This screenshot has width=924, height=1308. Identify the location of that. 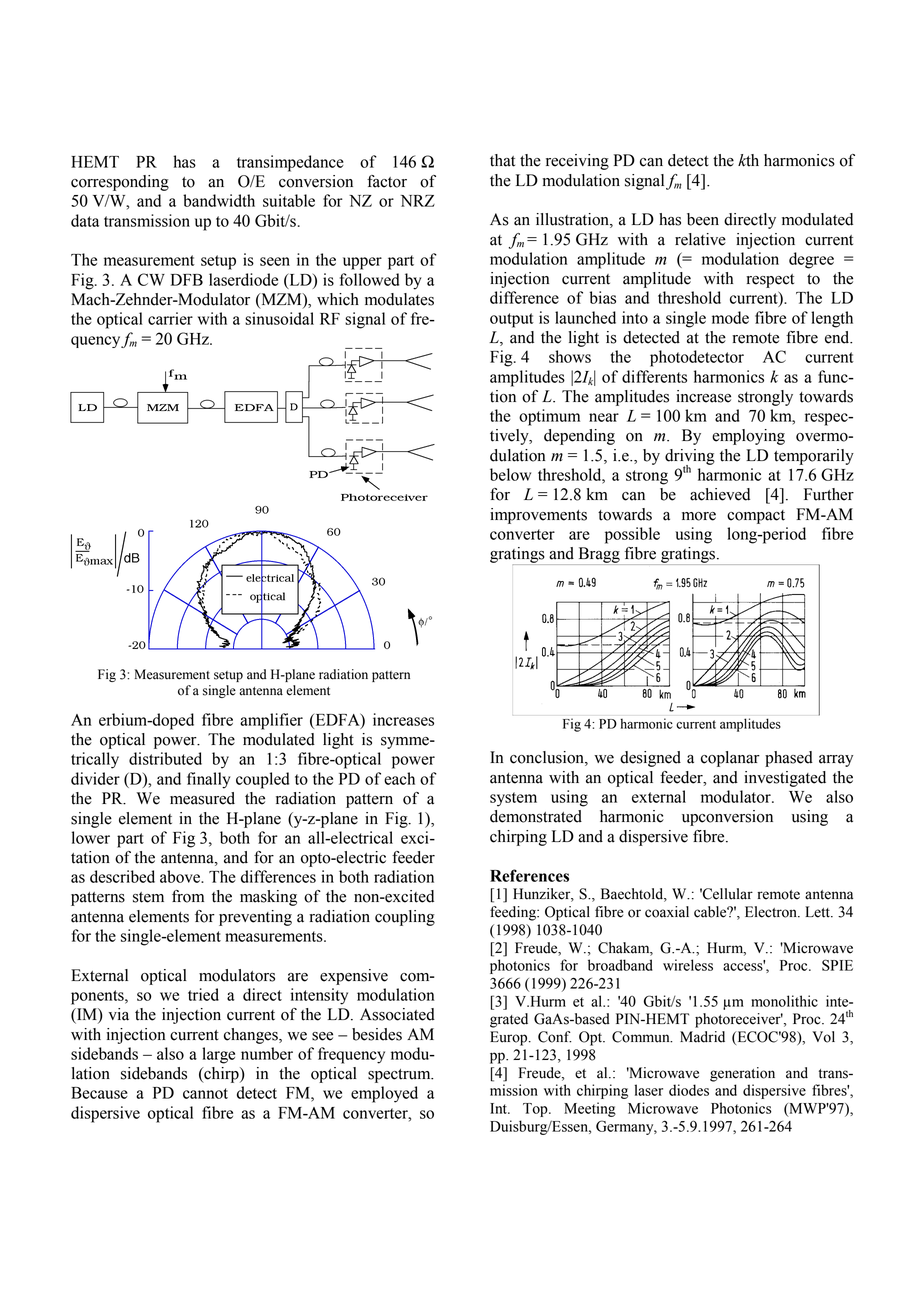
(502, 160).
